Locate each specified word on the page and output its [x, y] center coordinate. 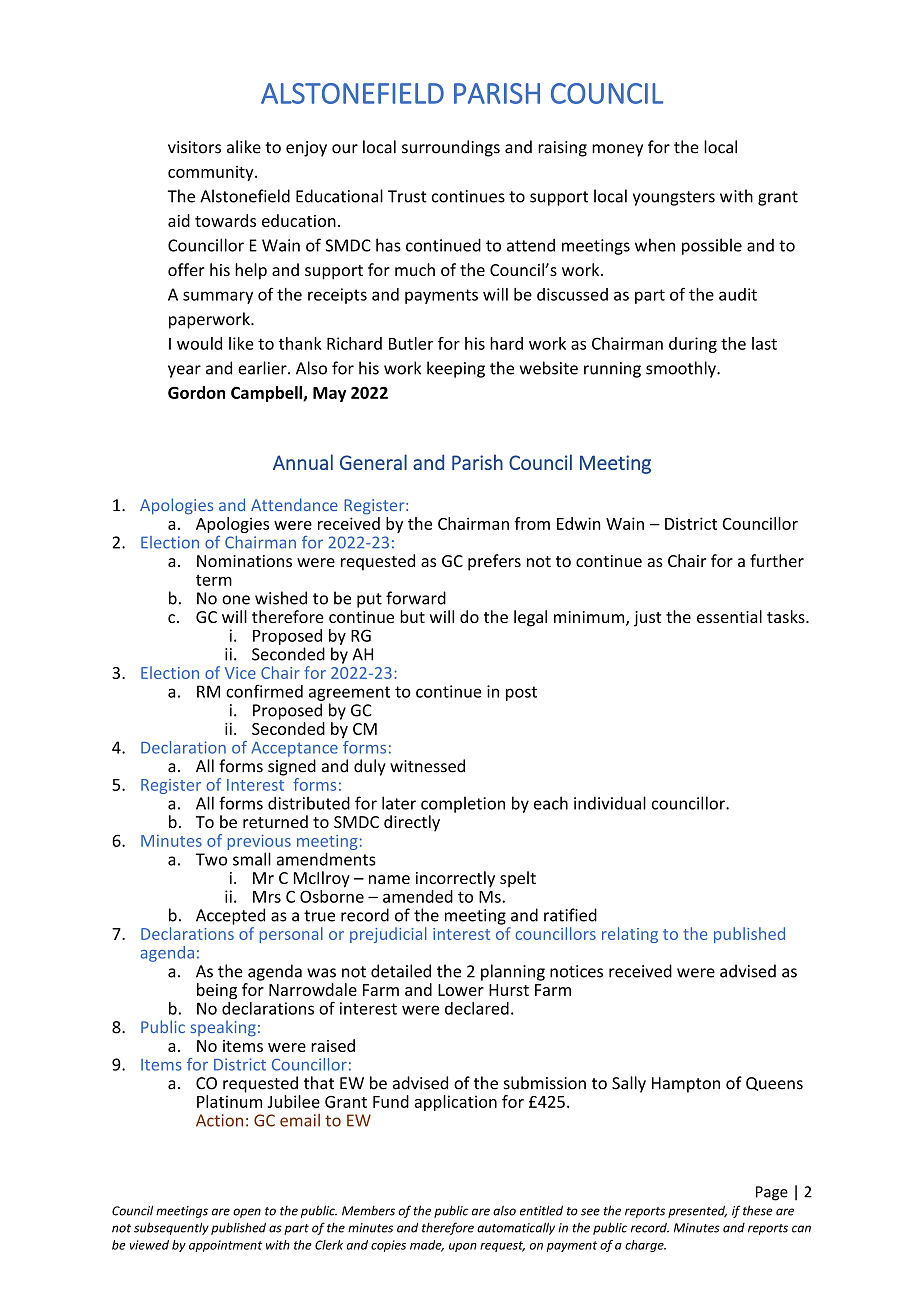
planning [513, 972]
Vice [240, 673]
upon [463, 1247]
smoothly [682, 369]
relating [630, 935]
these [758, 1210]
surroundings [451, 148]
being [217, 991]
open [247, 1213]
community [212, 173]
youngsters [674, 198]
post [521, 693]
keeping [456, 369]
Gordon [196, 392]
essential [729, 616]
